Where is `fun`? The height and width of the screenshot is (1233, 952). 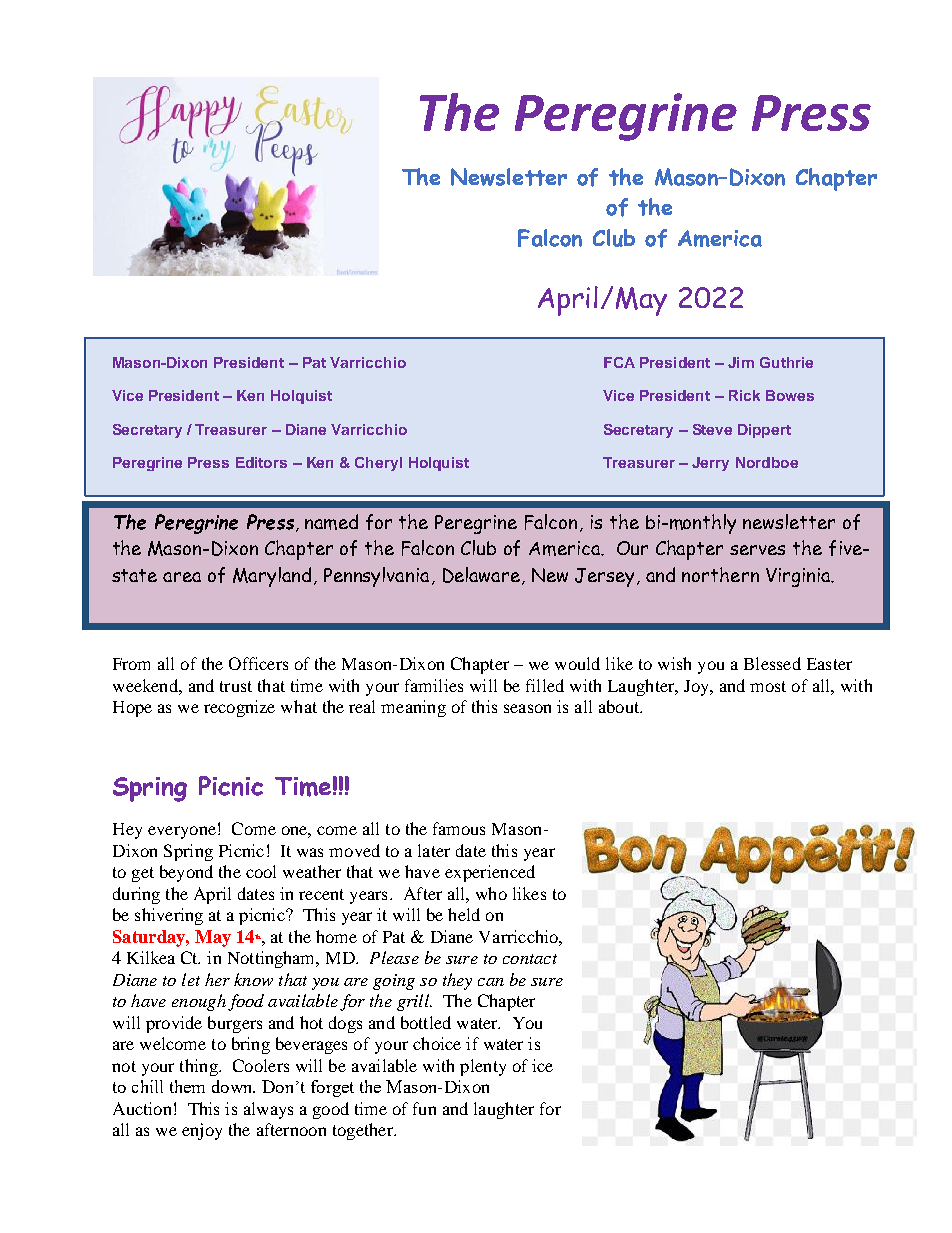
fun is located at coordinates (424, 1108).
